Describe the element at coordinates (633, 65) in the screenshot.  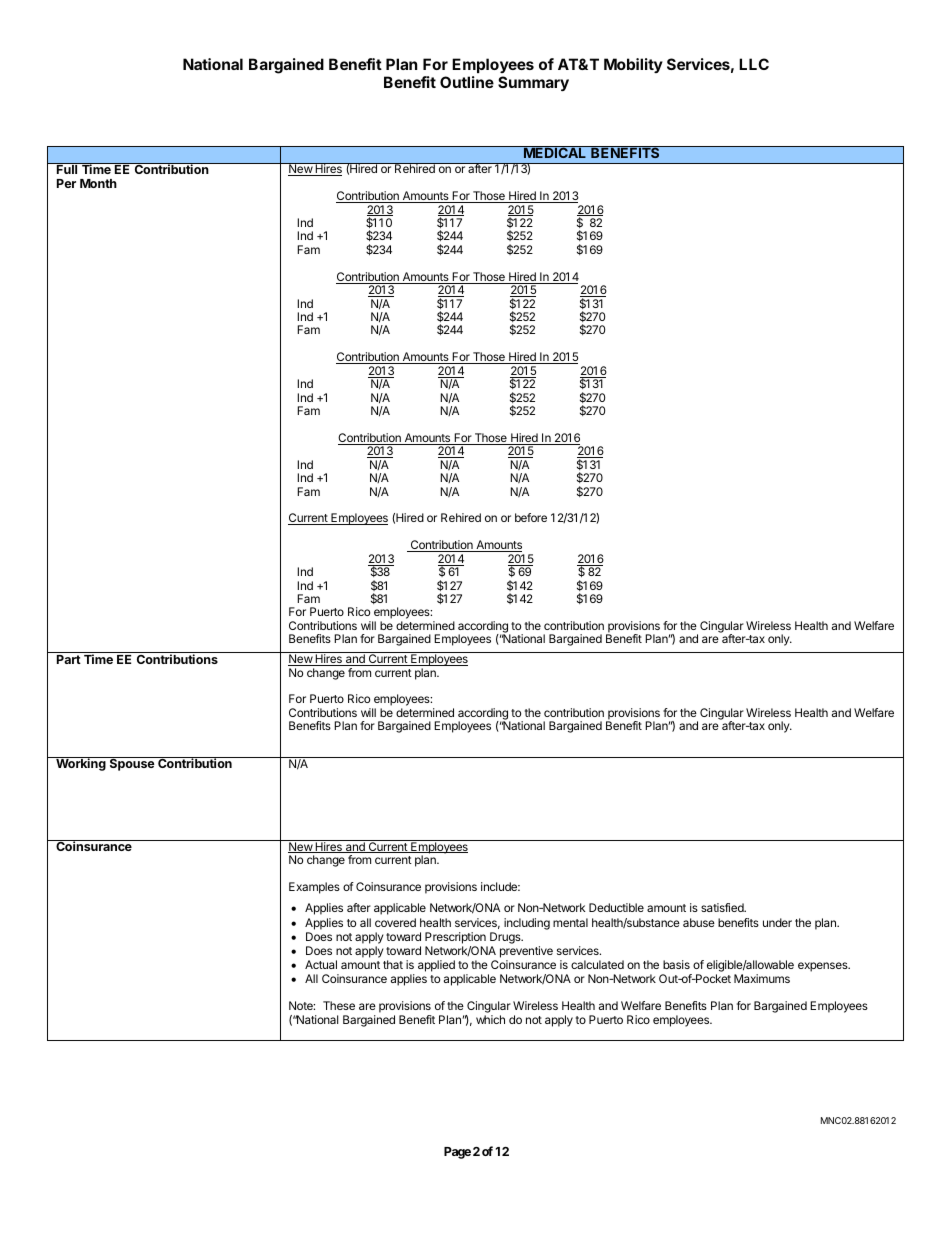
I see `Mobility` at that location.
